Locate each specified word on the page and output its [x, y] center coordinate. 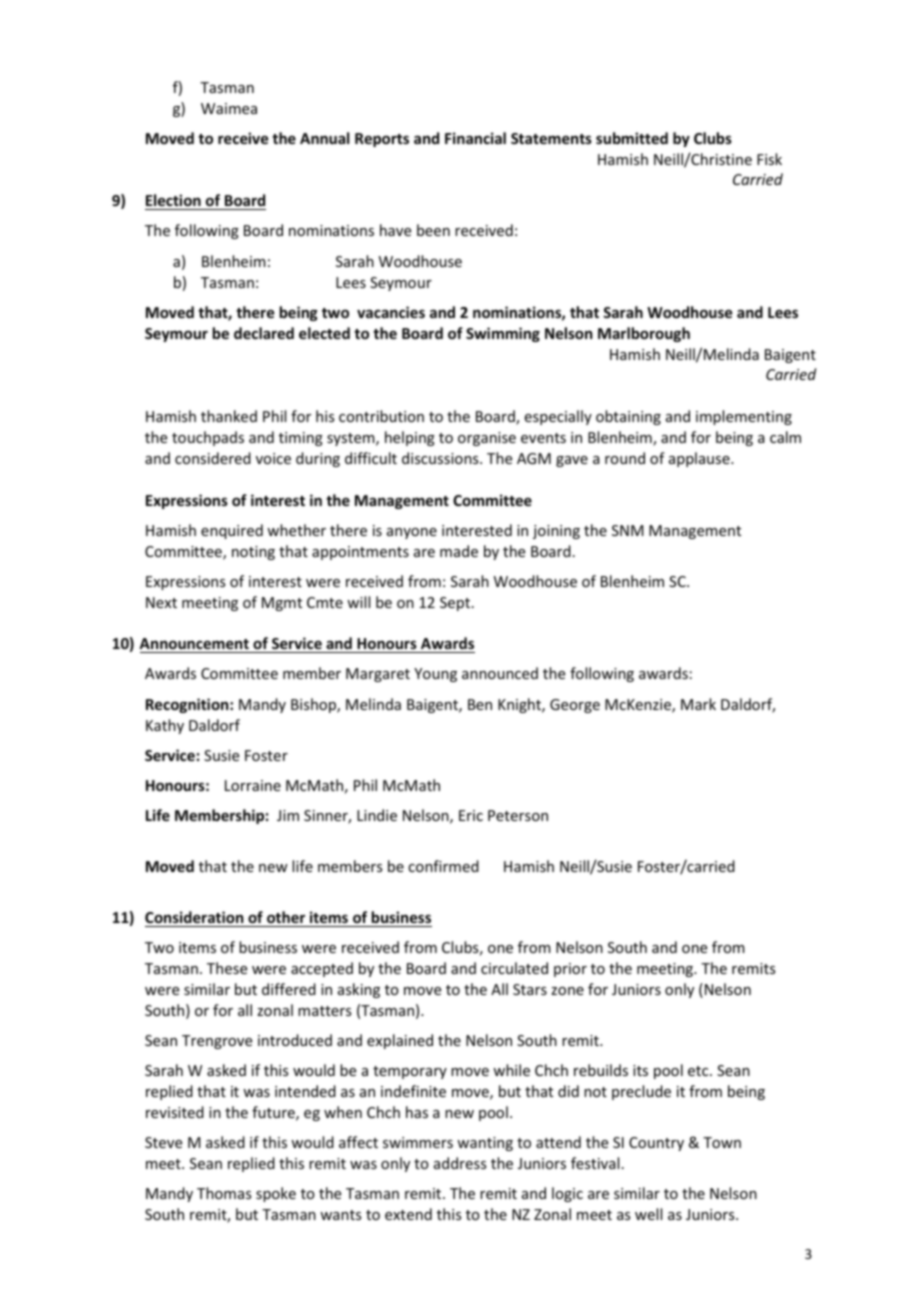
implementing [744, 417]
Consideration [194, 917]
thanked [229, 416]
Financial [475, 138]
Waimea [229, 108]
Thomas [224, 1193]
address [460, 1163]
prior [570, 970]
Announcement [194, 643]
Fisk [769, 159]
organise [487, 439]
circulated [514, 968]
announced [500, 673]
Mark [698, 704]
